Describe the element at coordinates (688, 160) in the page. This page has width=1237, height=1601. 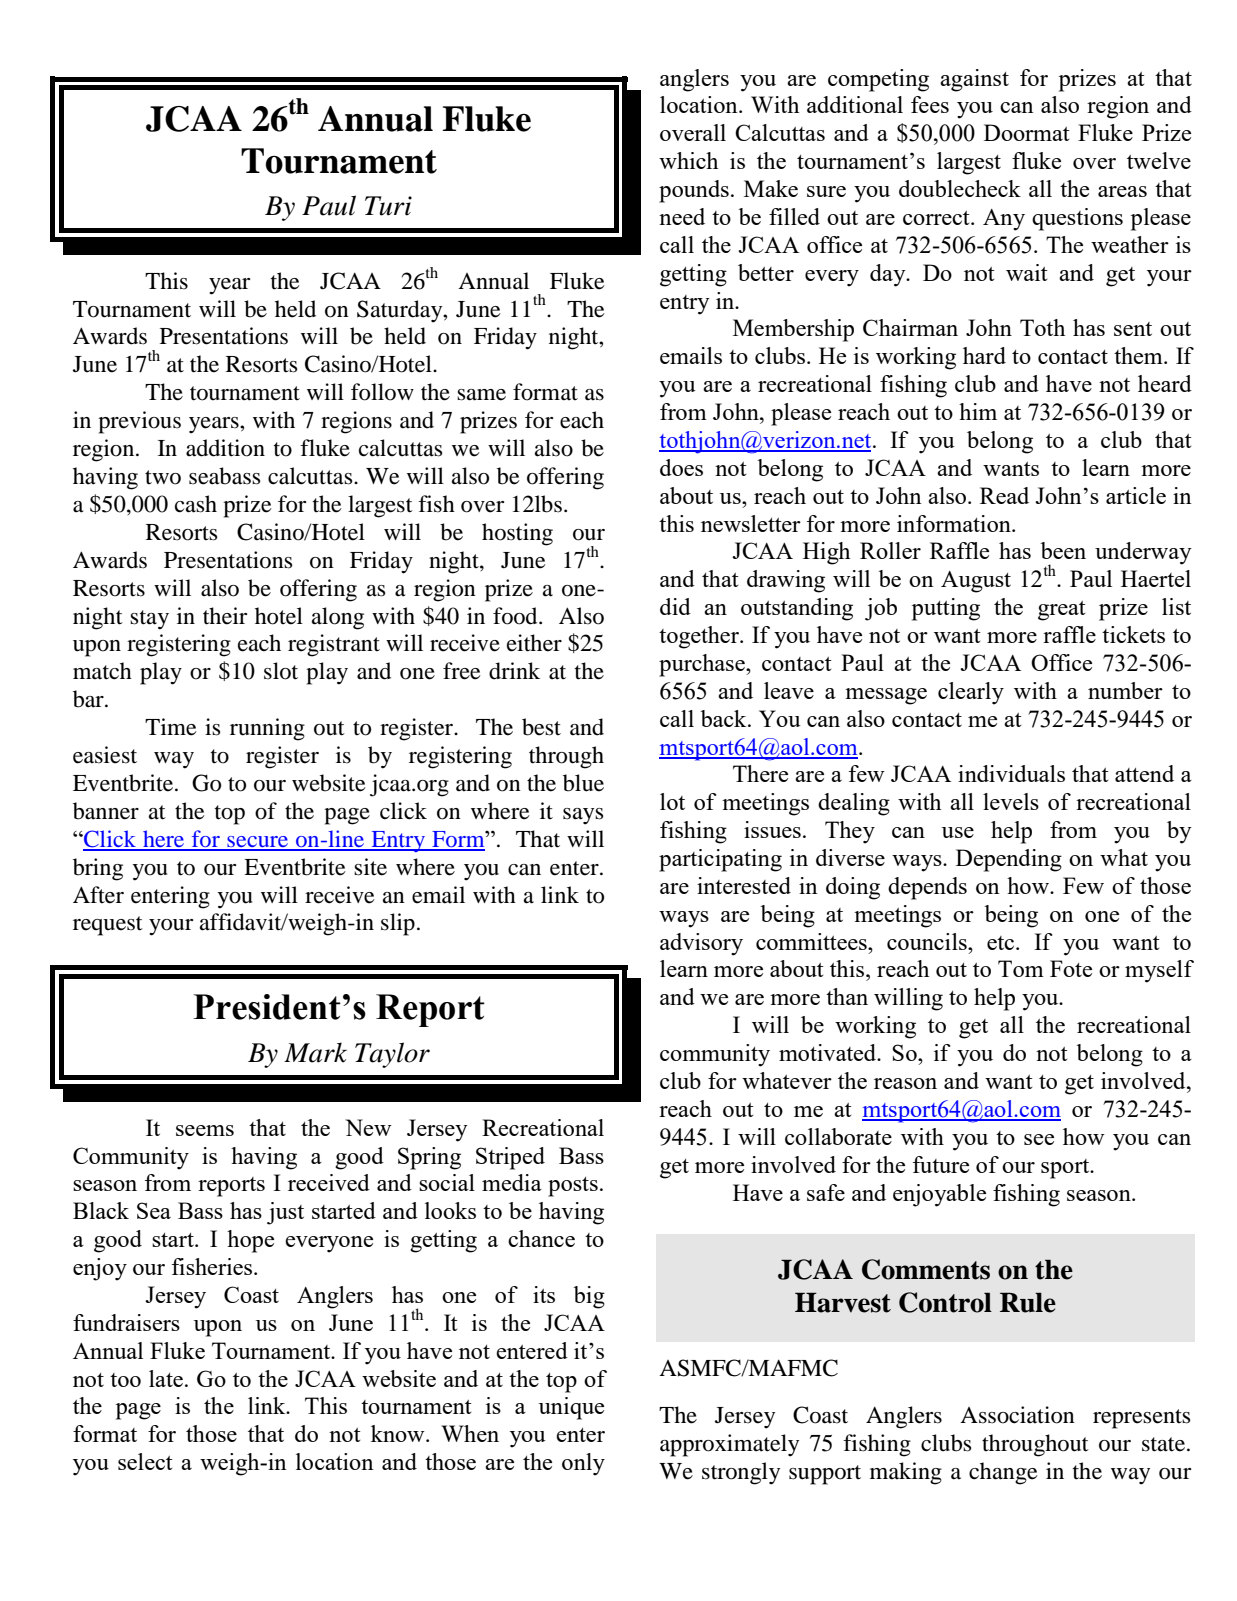
I see `which` at that location.
